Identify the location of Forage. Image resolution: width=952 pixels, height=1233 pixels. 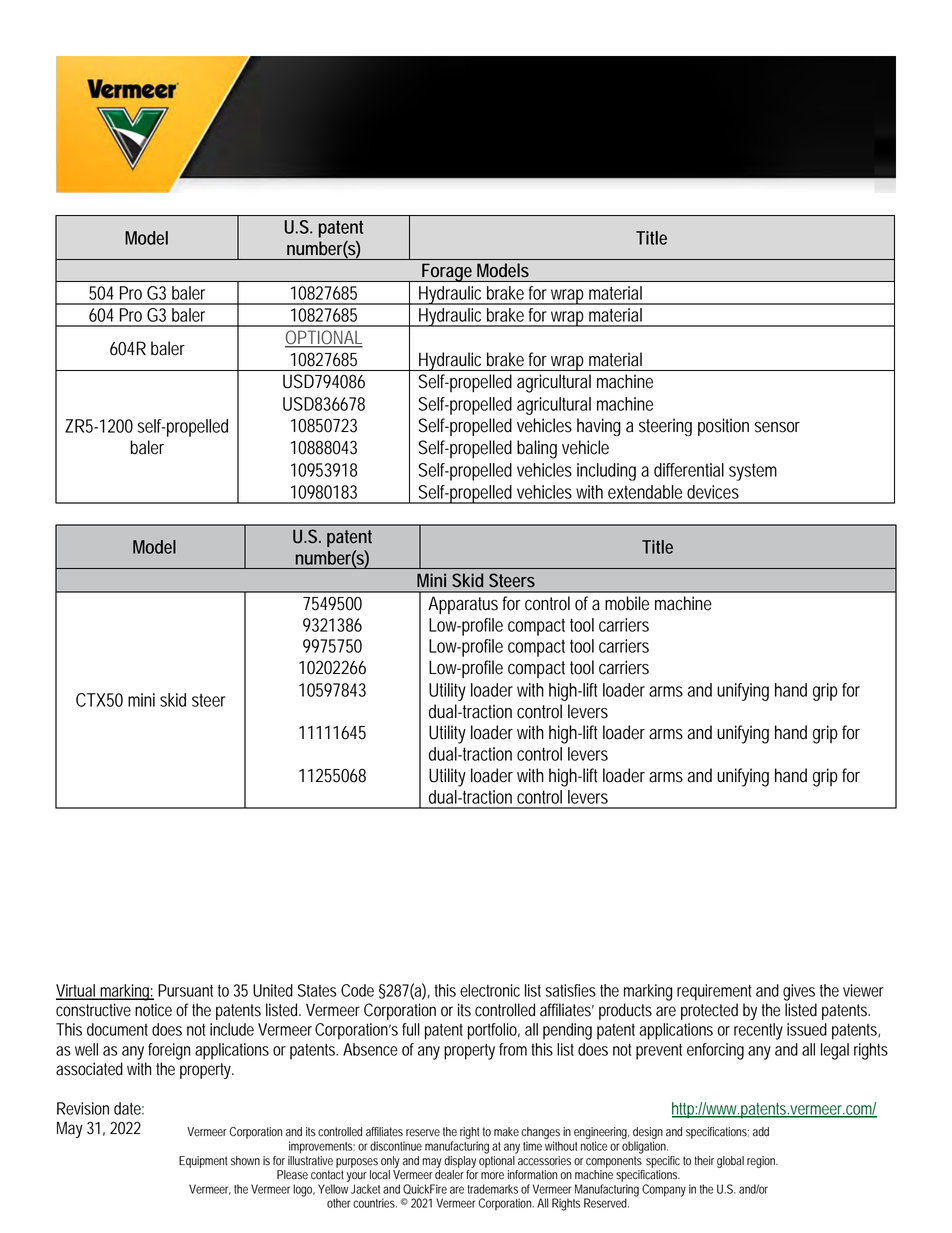
(448, 272).
